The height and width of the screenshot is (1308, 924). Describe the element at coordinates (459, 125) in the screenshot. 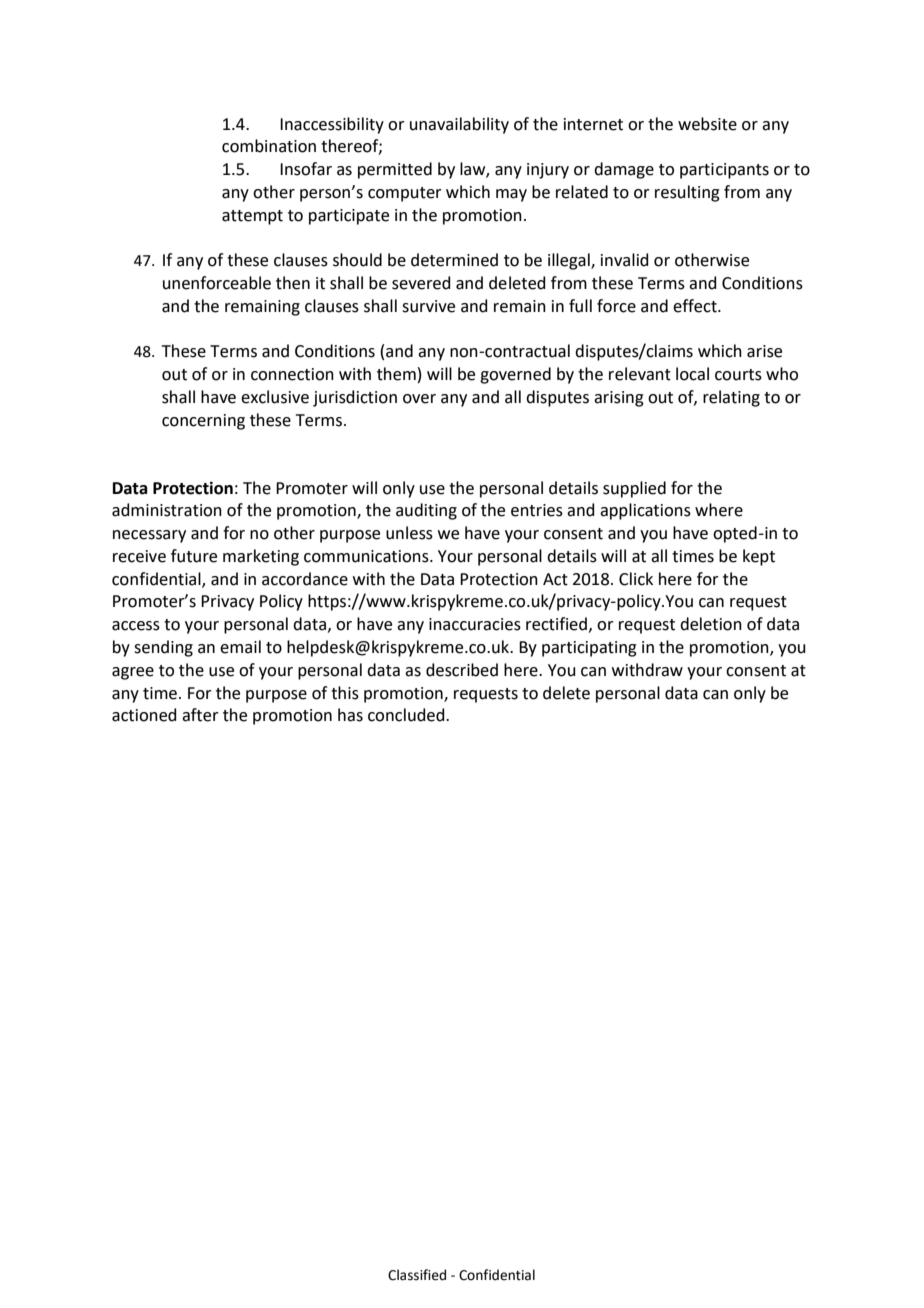

I see `unavailability` at that location.
